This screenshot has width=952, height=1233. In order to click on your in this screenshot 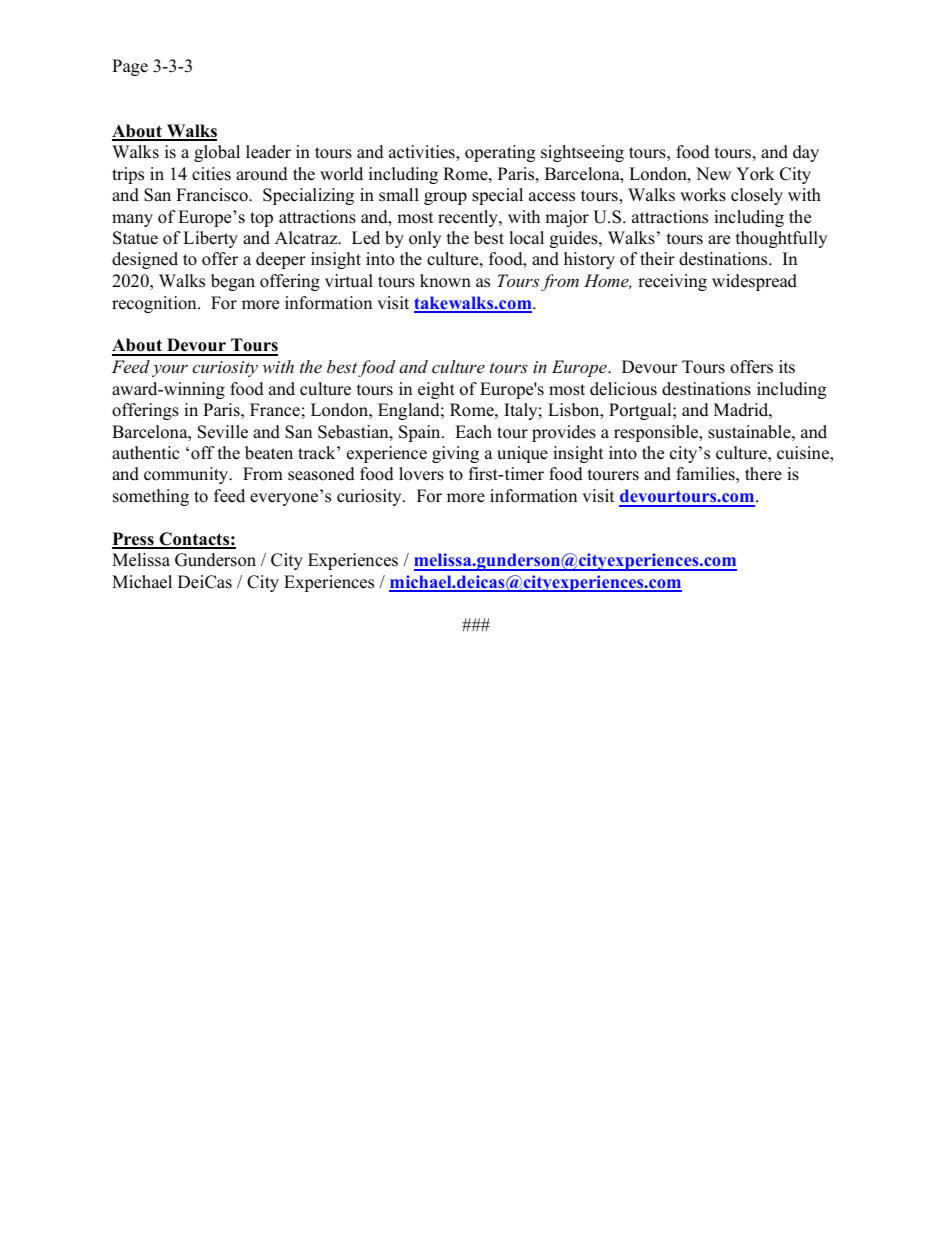, I will do `click(170, 370)`.
